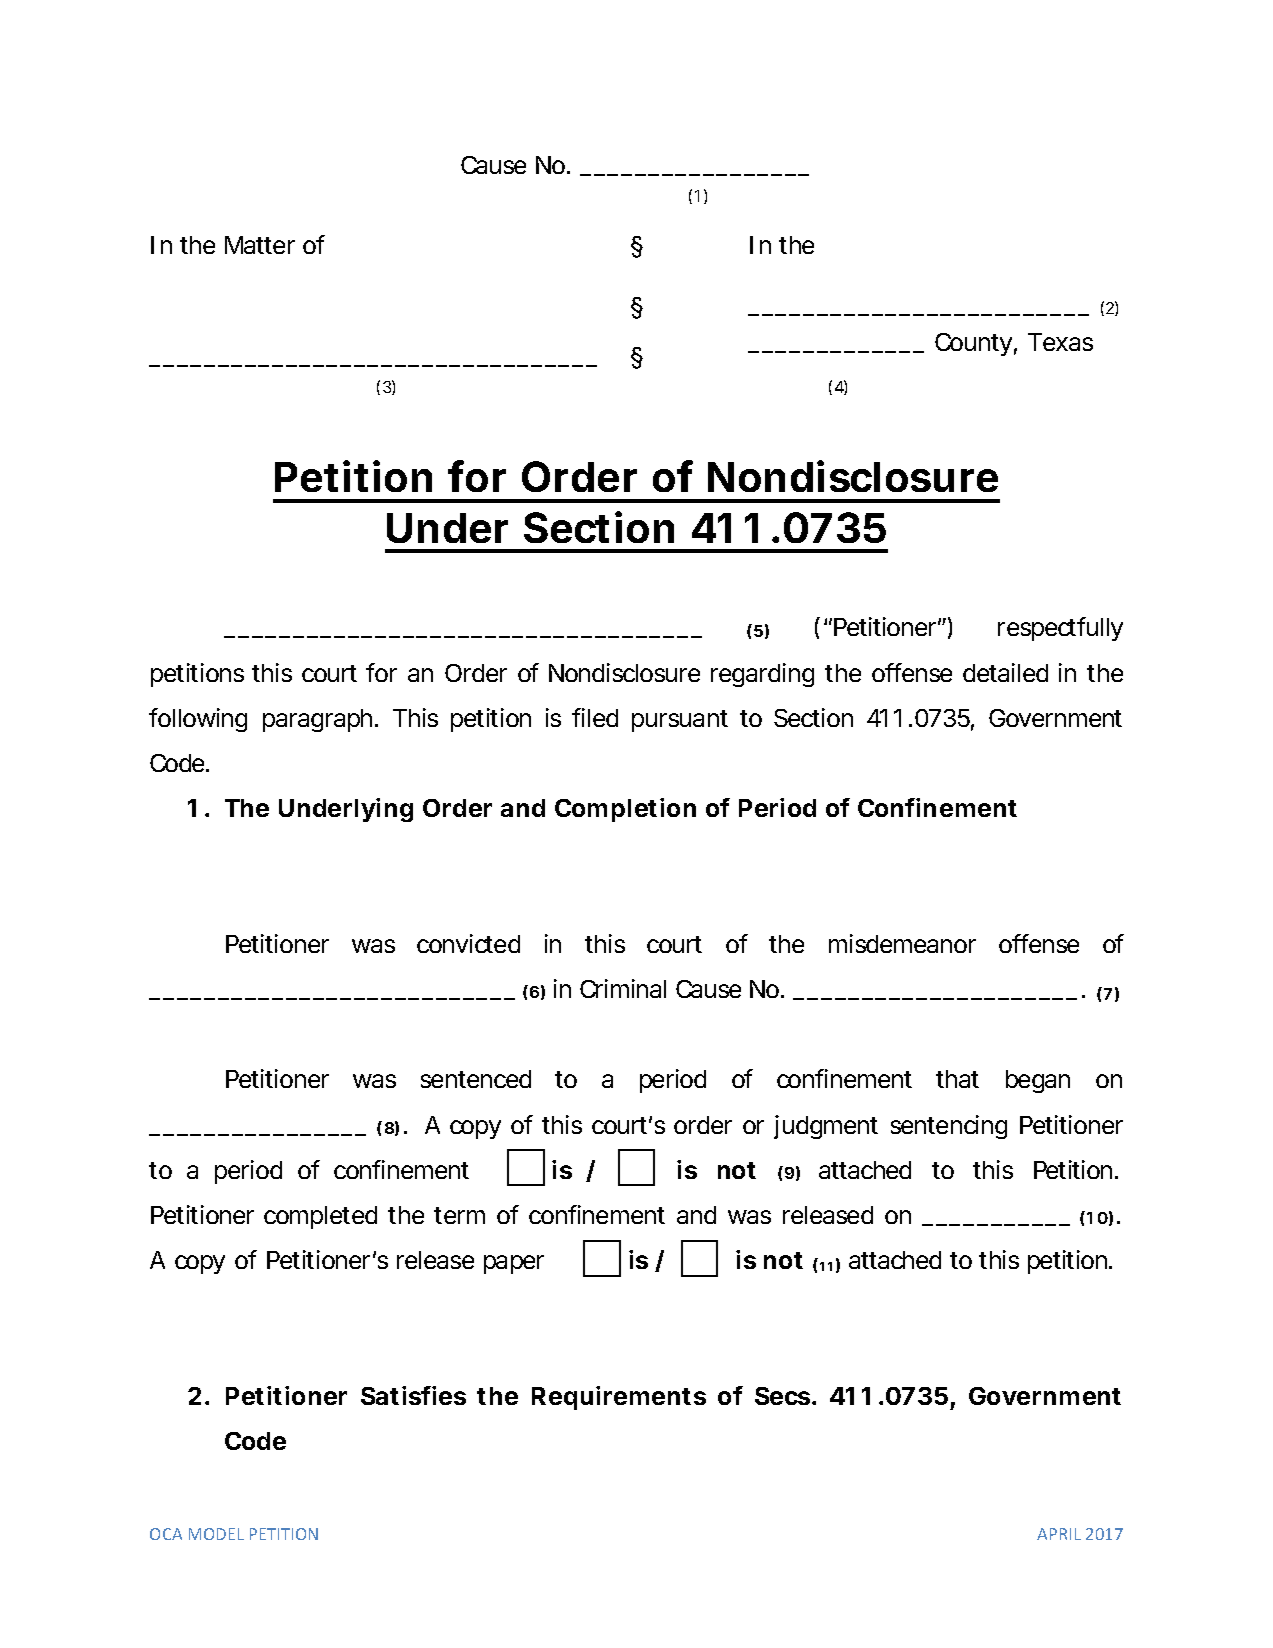 This page has height=1648, width=1273. I want to click on MODEL, so click(216, 1534).
